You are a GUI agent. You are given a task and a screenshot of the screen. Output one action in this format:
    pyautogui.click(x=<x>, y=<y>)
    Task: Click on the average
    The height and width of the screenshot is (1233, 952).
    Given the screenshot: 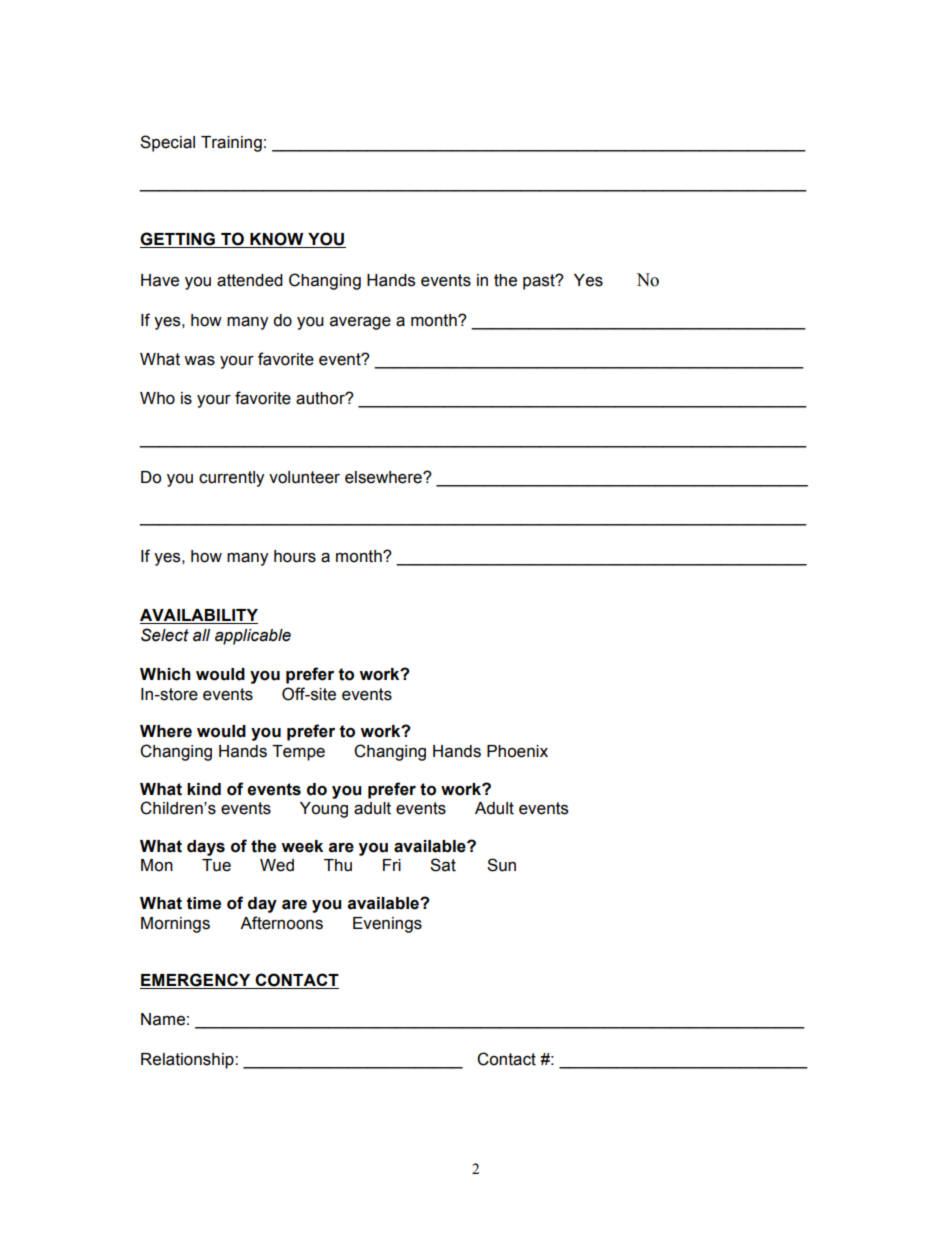 What is the action you would take?
    pyautogui.click(x=360, y=323)
